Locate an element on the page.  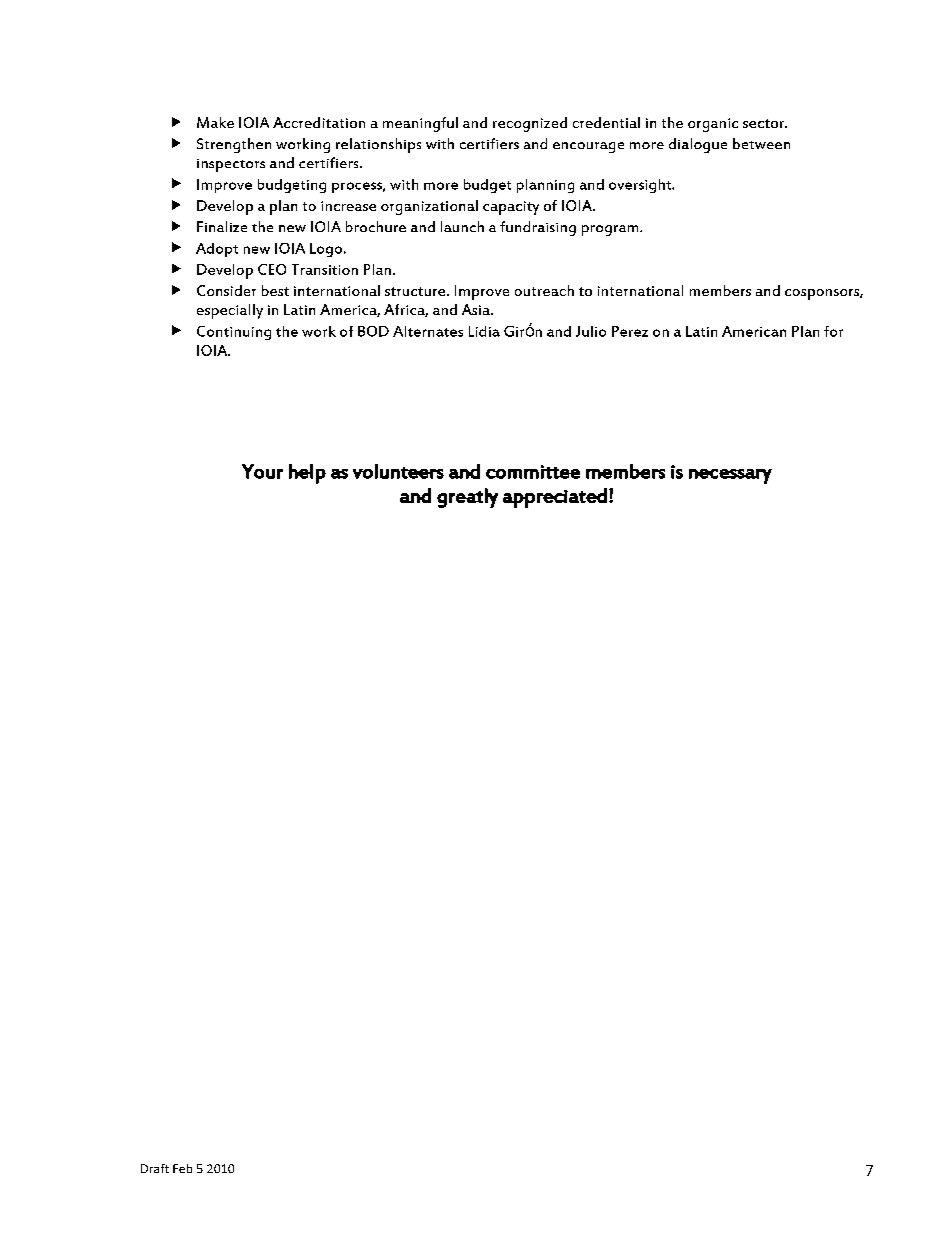
greatly is located at coordinates (467, 498).
